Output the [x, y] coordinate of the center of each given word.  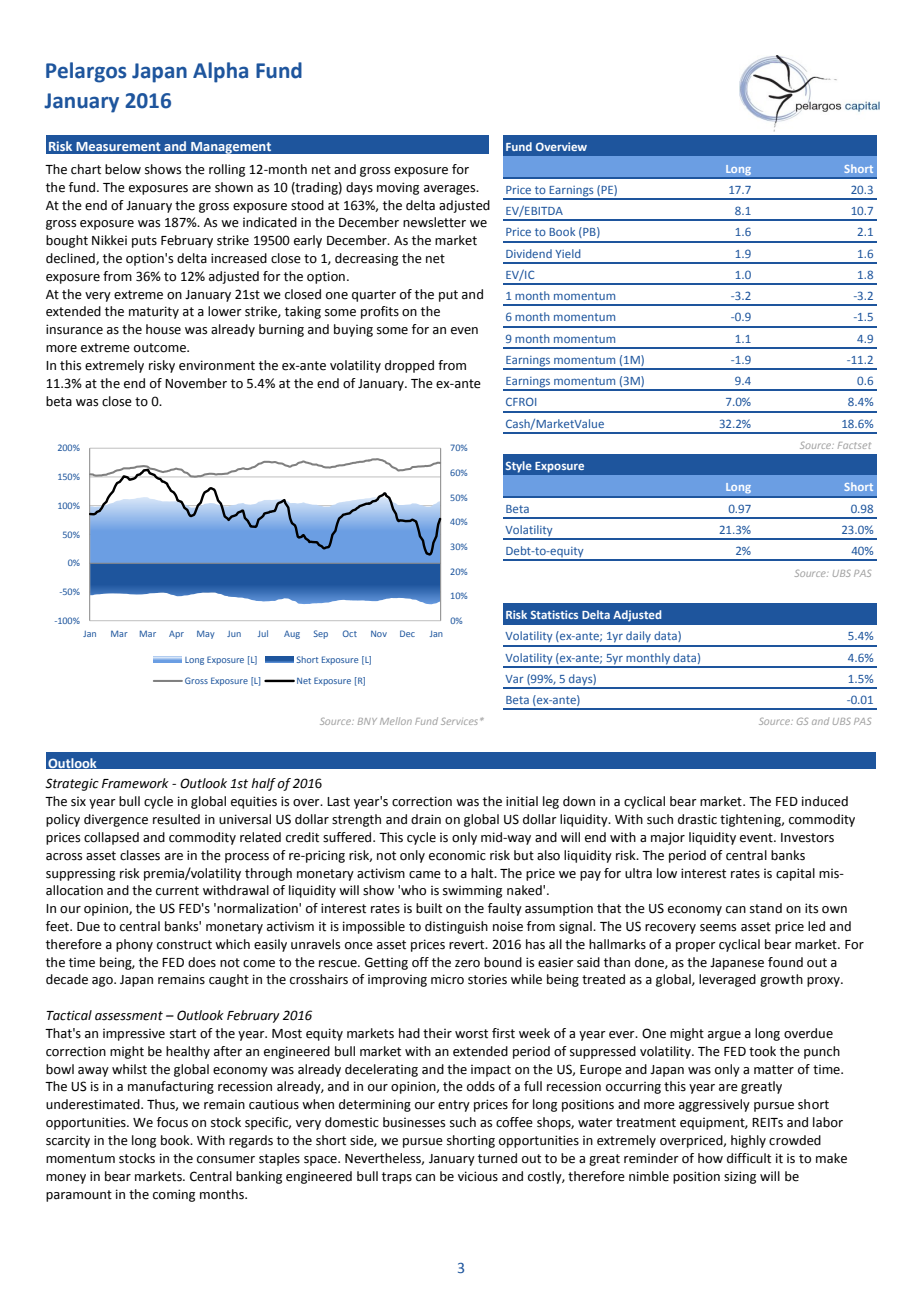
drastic [697, 819]
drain [426, 819]
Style [518, 466]
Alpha [220, 72]
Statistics [554, 614]
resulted [176, 819]
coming [174, 1195]
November [196, 383]
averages [451, 190]
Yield [568, 253]
